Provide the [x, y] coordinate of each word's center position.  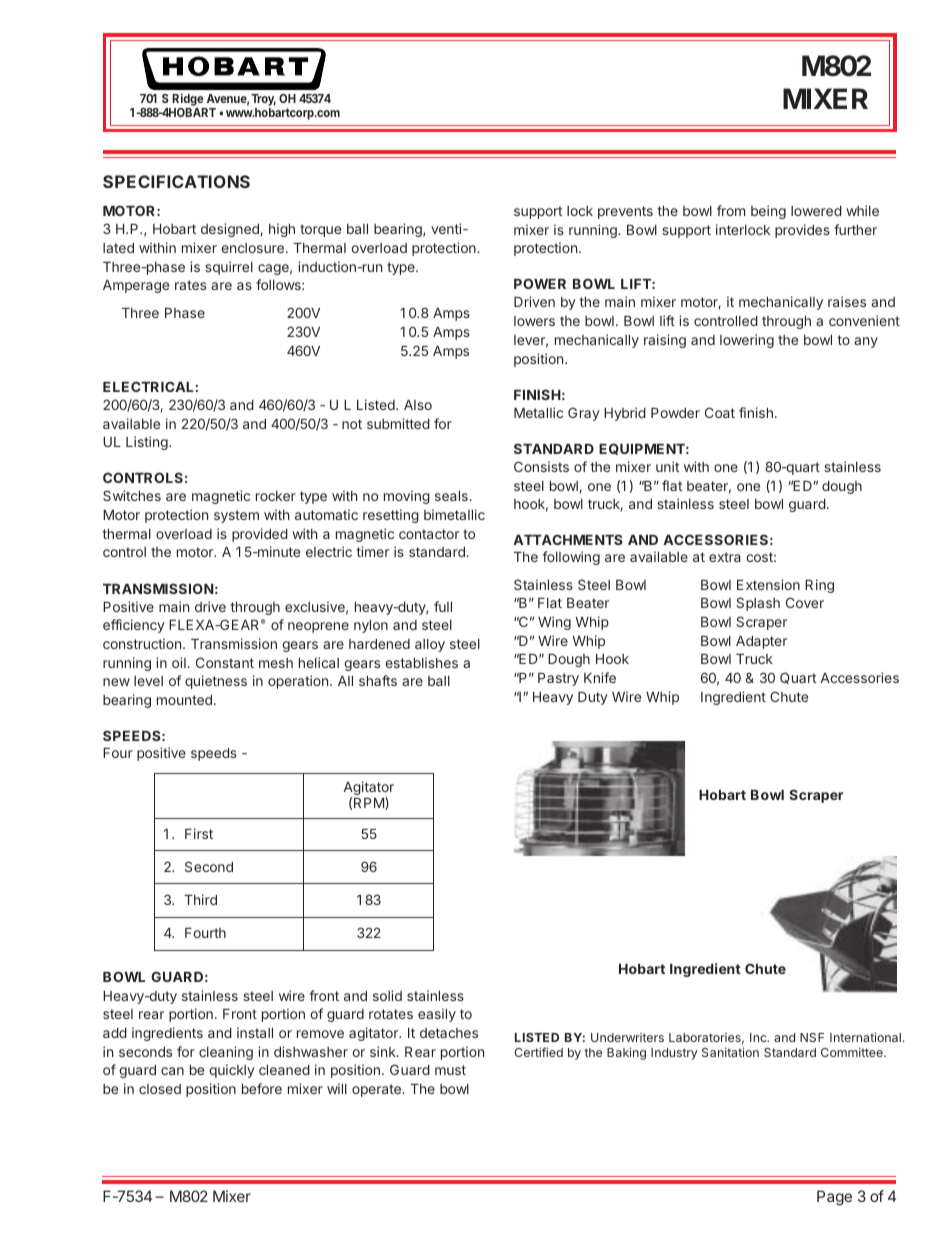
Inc [759, 1037]
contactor [429, 534]
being [768, 212]
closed [160, 1089]
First [199, 833]
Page [834, 1198]
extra [725, 557]
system [236, 516]
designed [231, 230]
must [450, 1070]
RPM [370, 803]
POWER [540, 283]
